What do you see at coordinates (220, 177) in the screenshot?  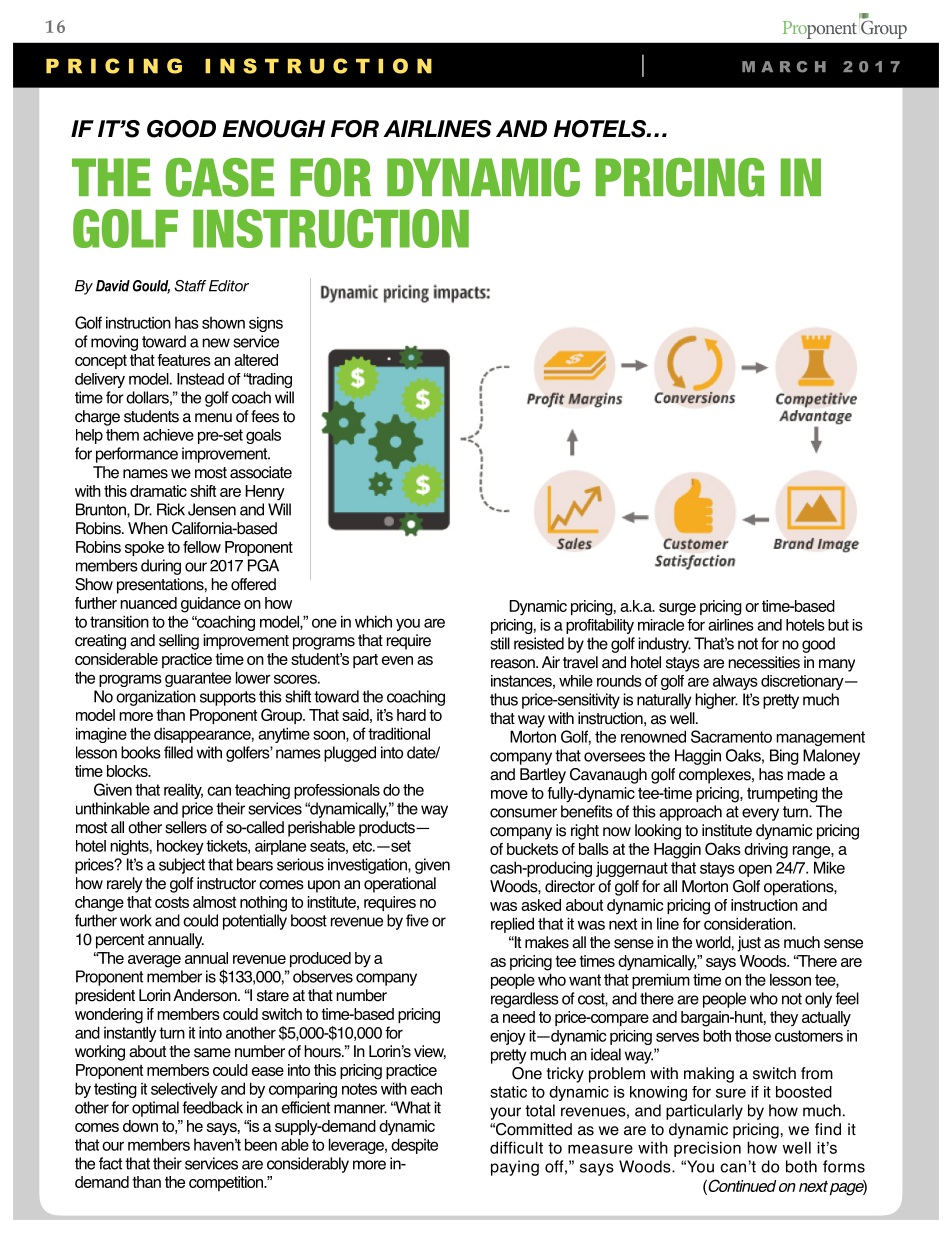 I see `CASE` at bounding box center [220, 177].
